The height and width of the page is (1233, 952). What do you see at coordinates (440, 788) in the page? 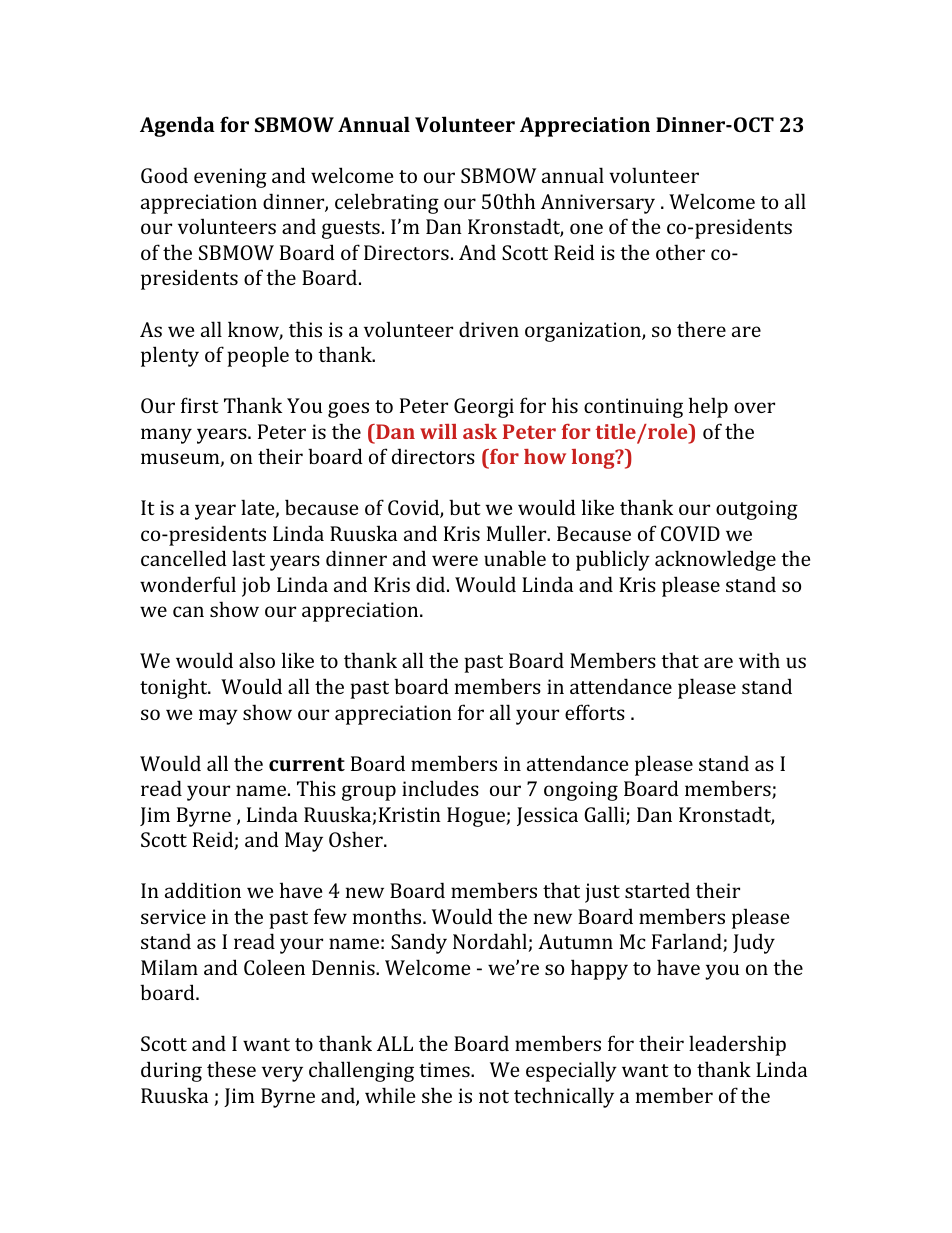
I see `includes` at bounding box center [440, 788].
